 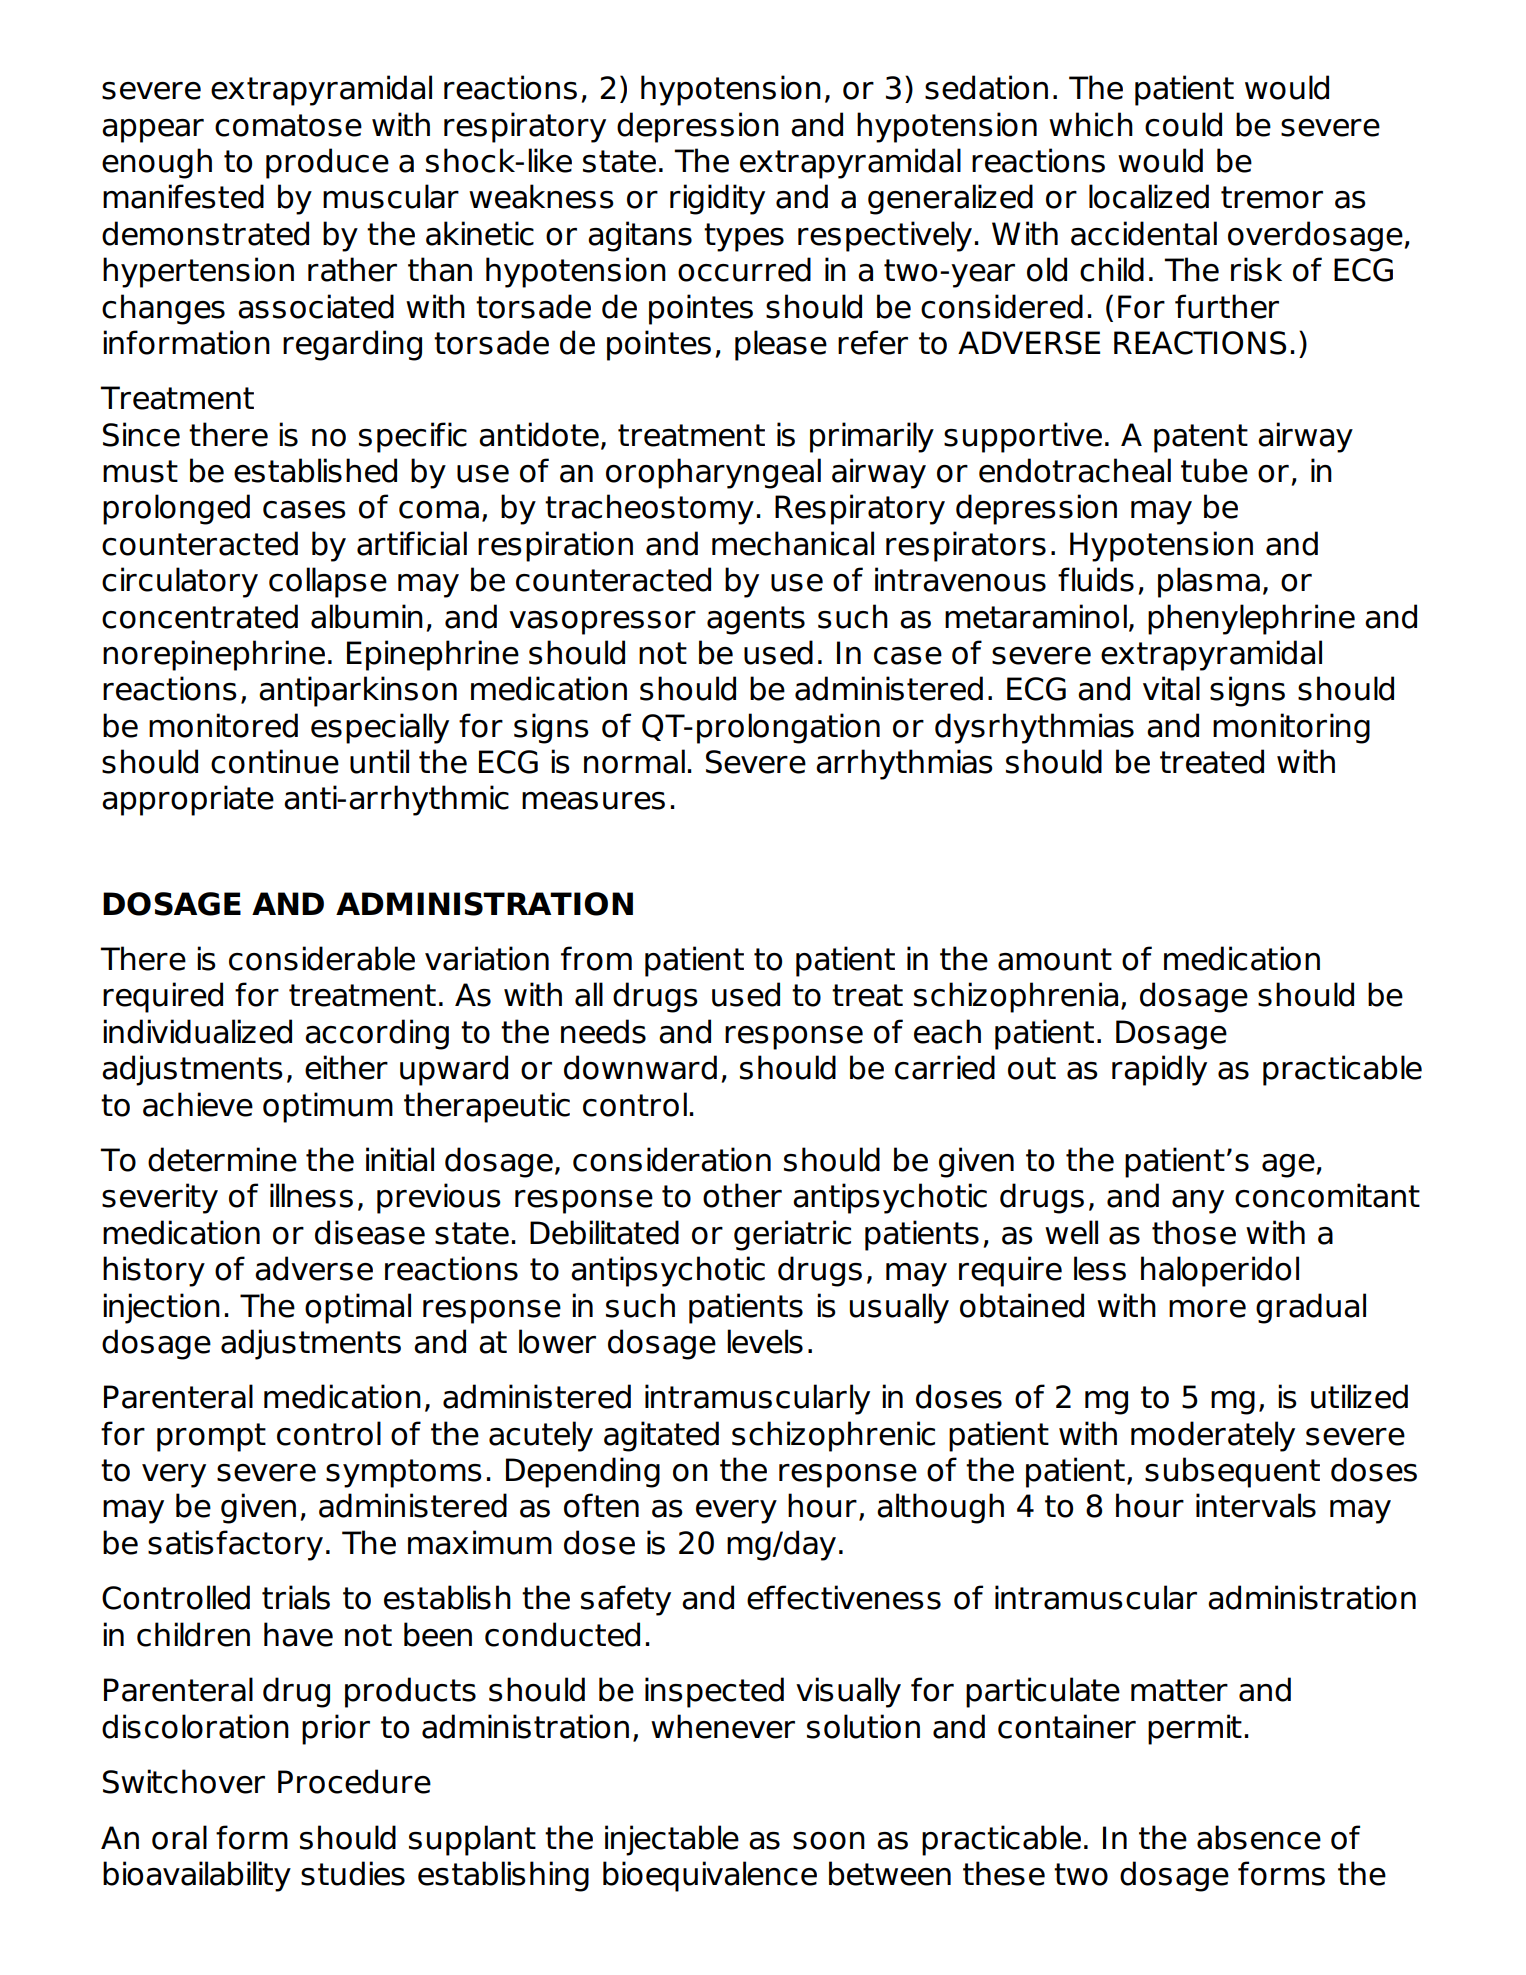 I want to click on considerable, so click(x=322, y=958).
